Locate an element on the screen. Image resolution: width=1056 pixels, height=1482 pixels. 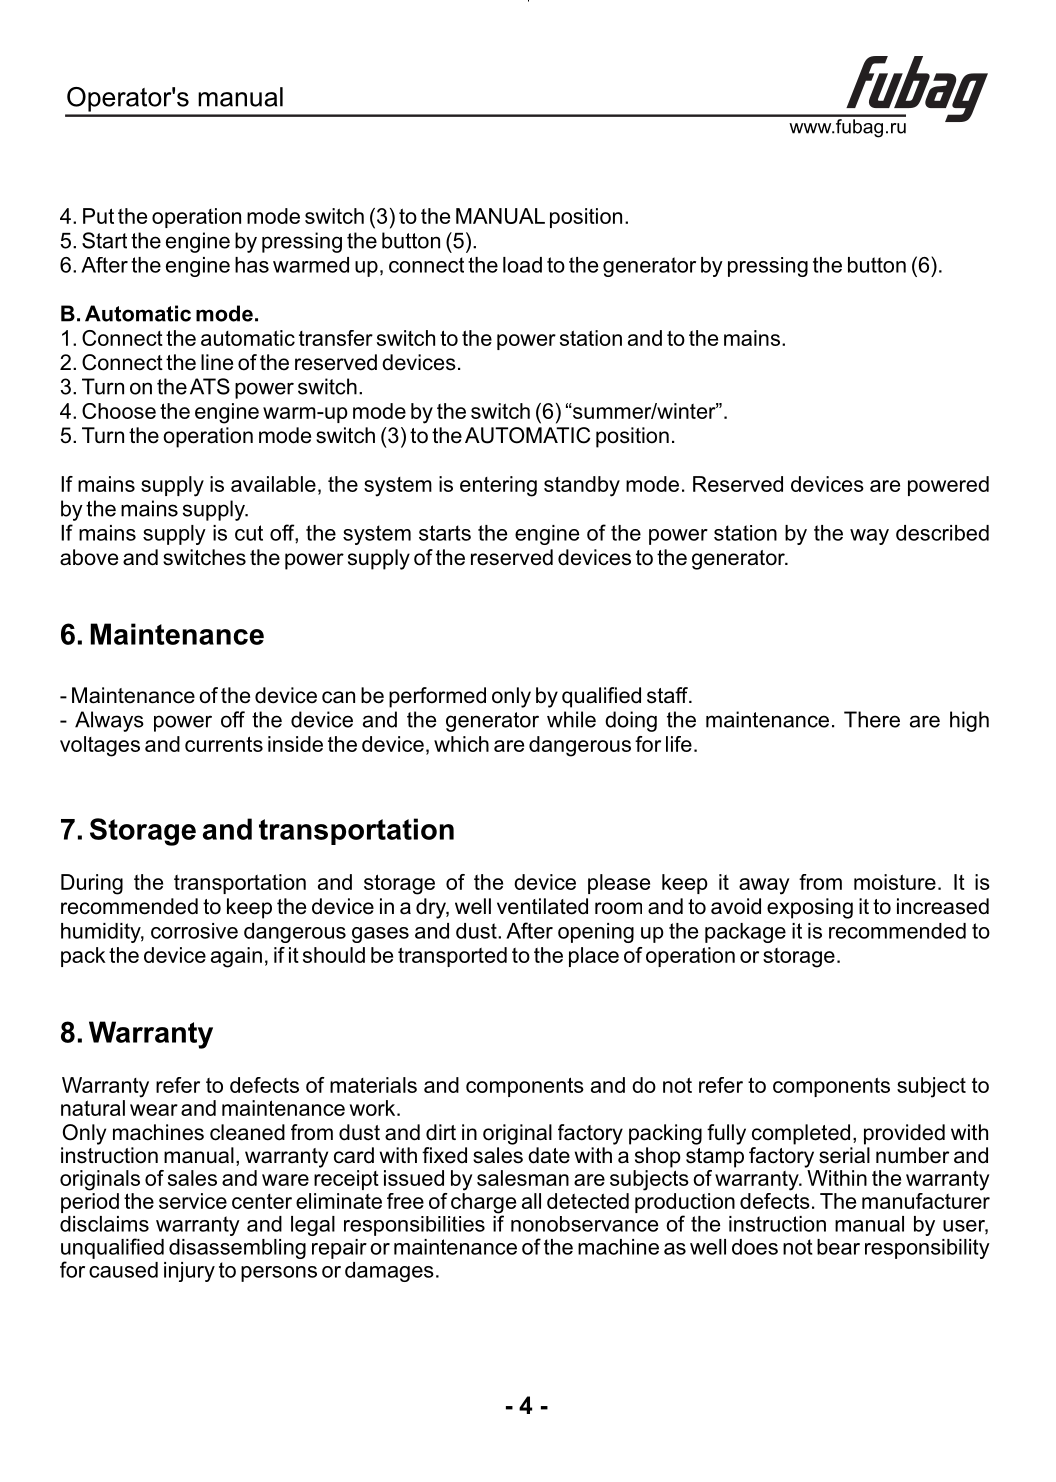
bear is located at coordinates (838, 1247).
